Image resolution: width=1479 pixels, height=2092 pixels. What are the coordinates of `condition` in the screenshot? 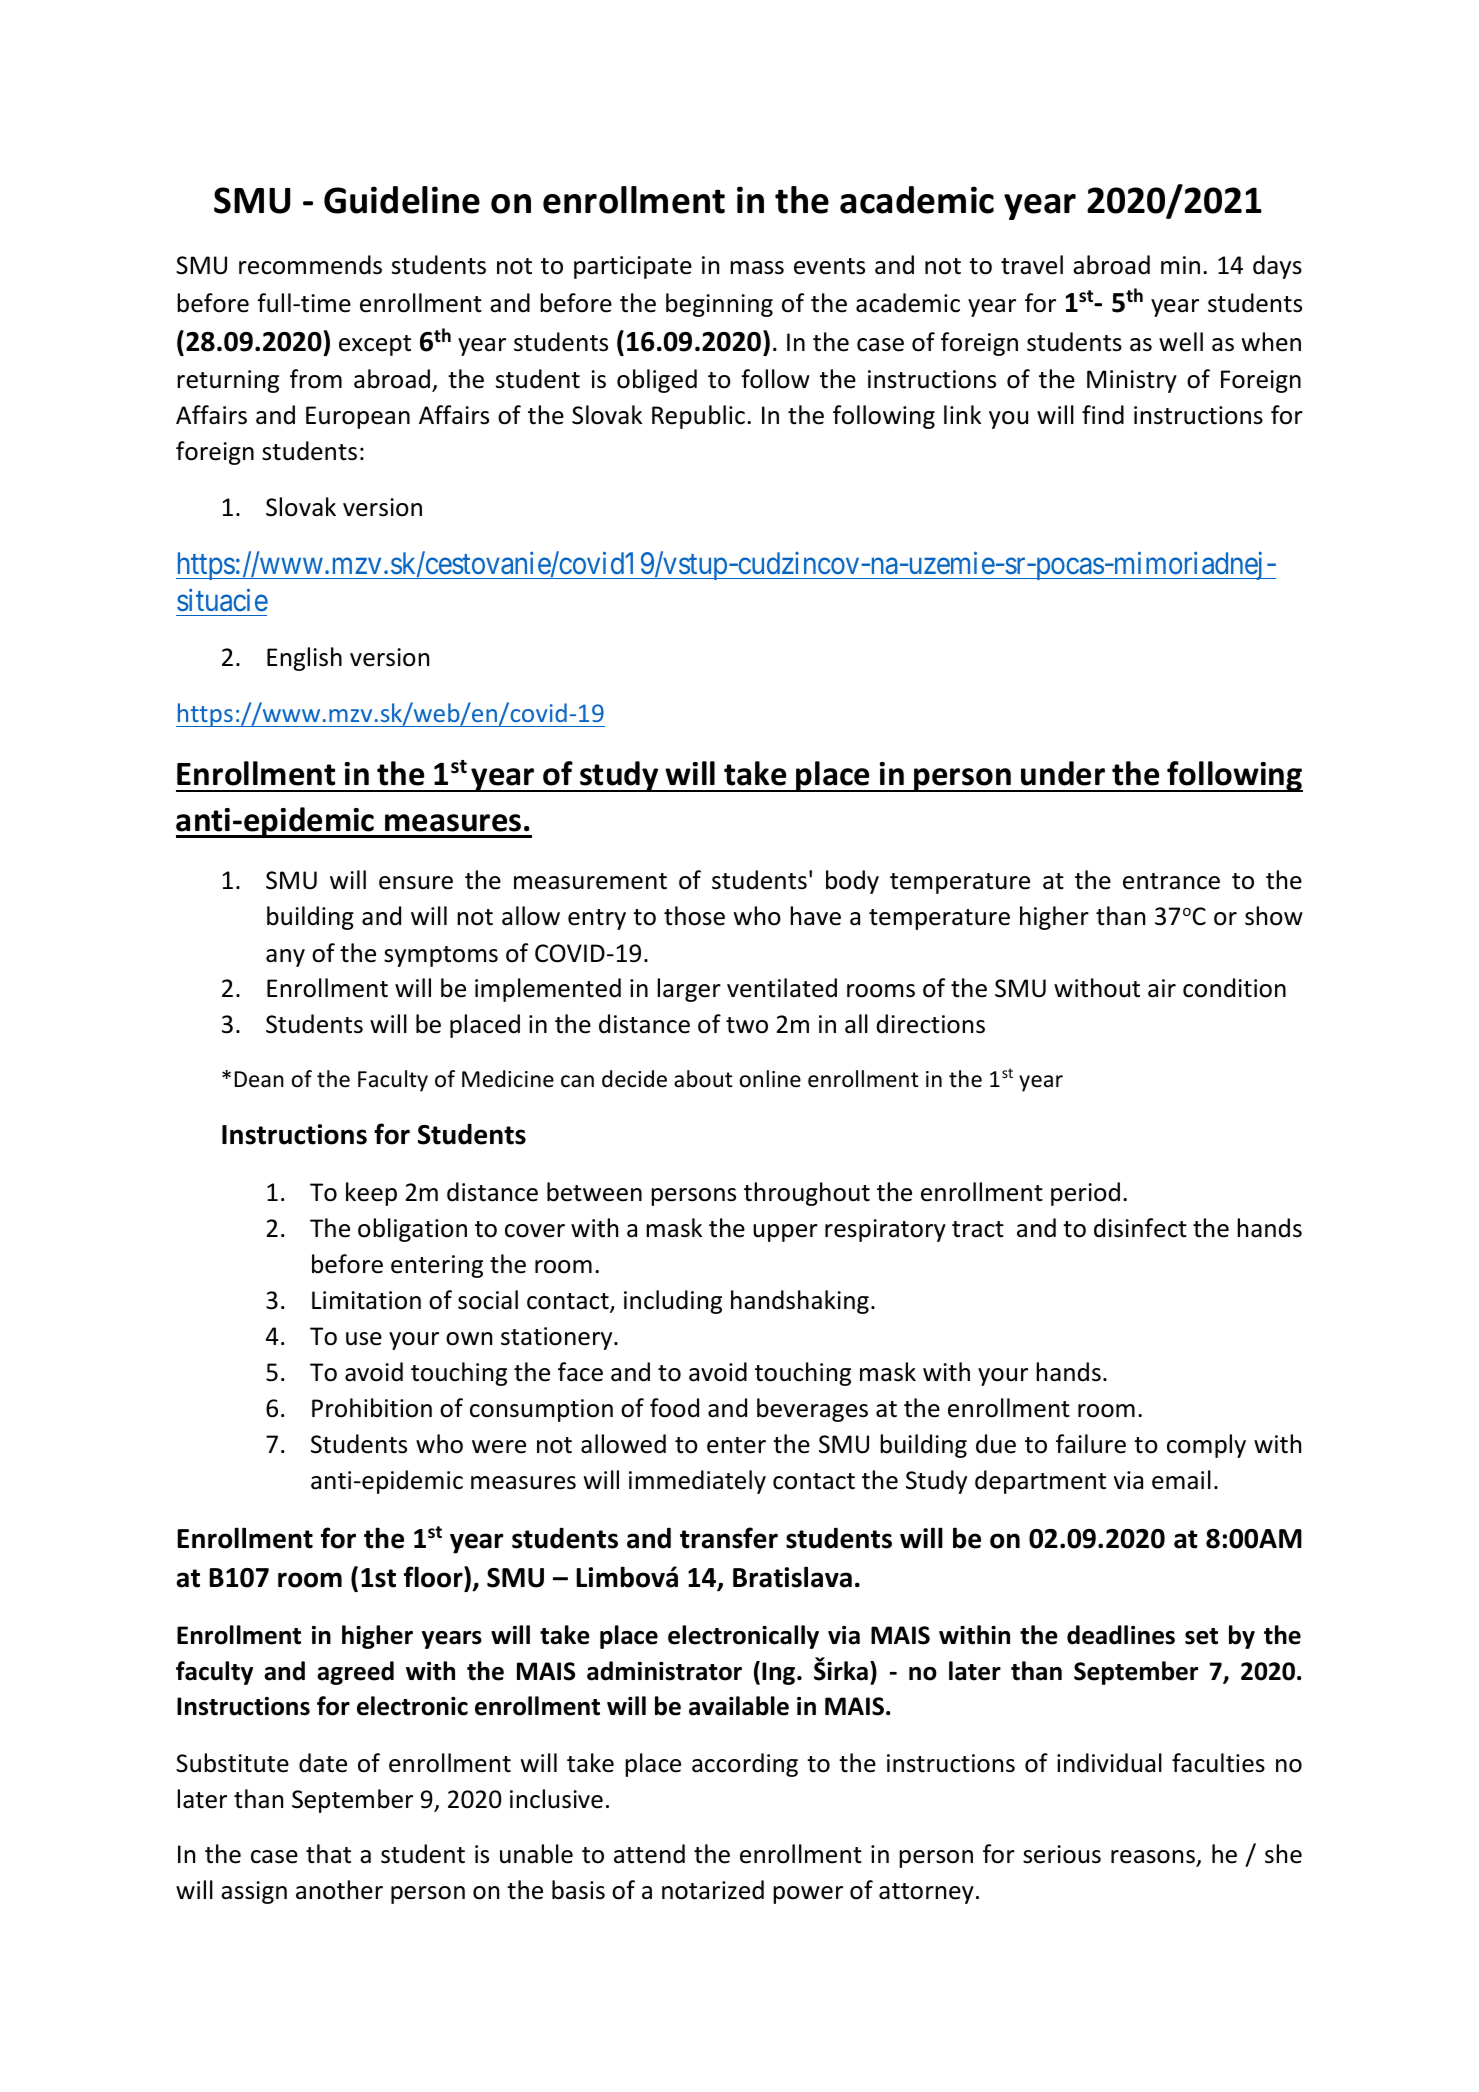 It's located at (1234, 988).
